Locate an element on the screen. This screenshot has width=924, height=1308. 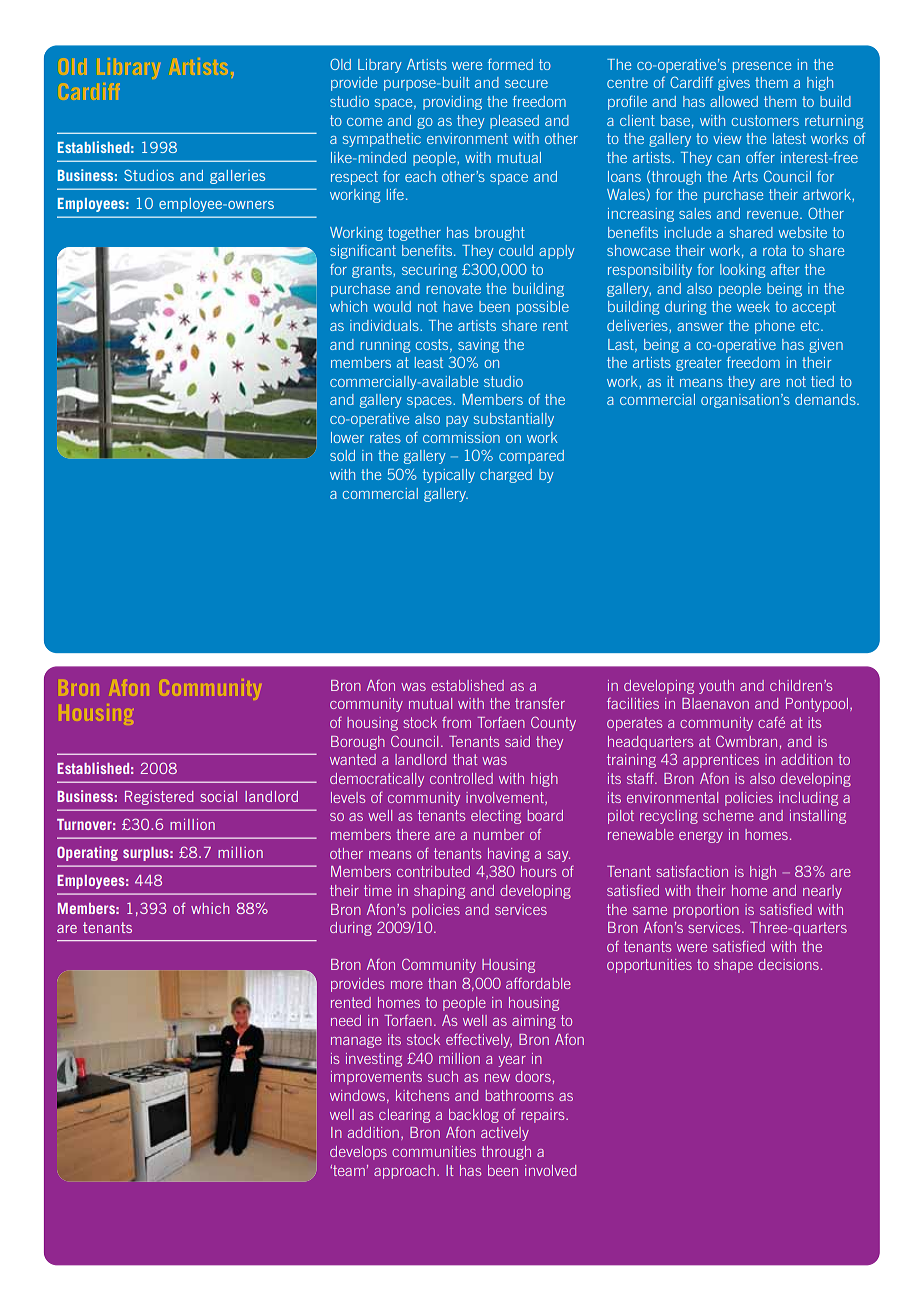
develops is located at coordinates (358, 1153).
